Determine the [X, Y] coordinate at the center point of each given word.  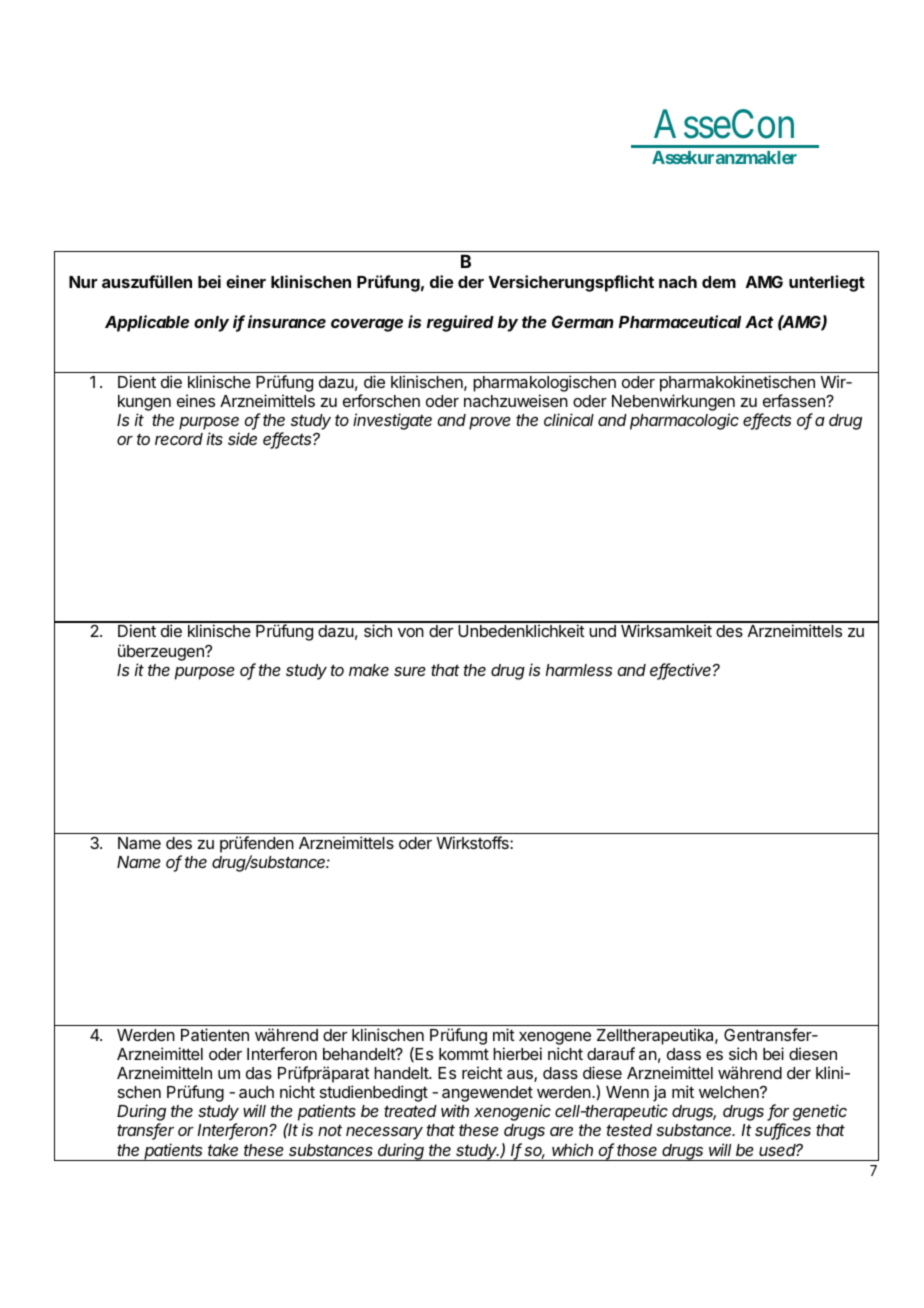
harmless [579, 670]
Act [759, 322]
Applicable [147, 323]
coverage [367, 325]
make [369, 670]
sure [410, 671]
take [223, 1150]
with [455, 1110]
